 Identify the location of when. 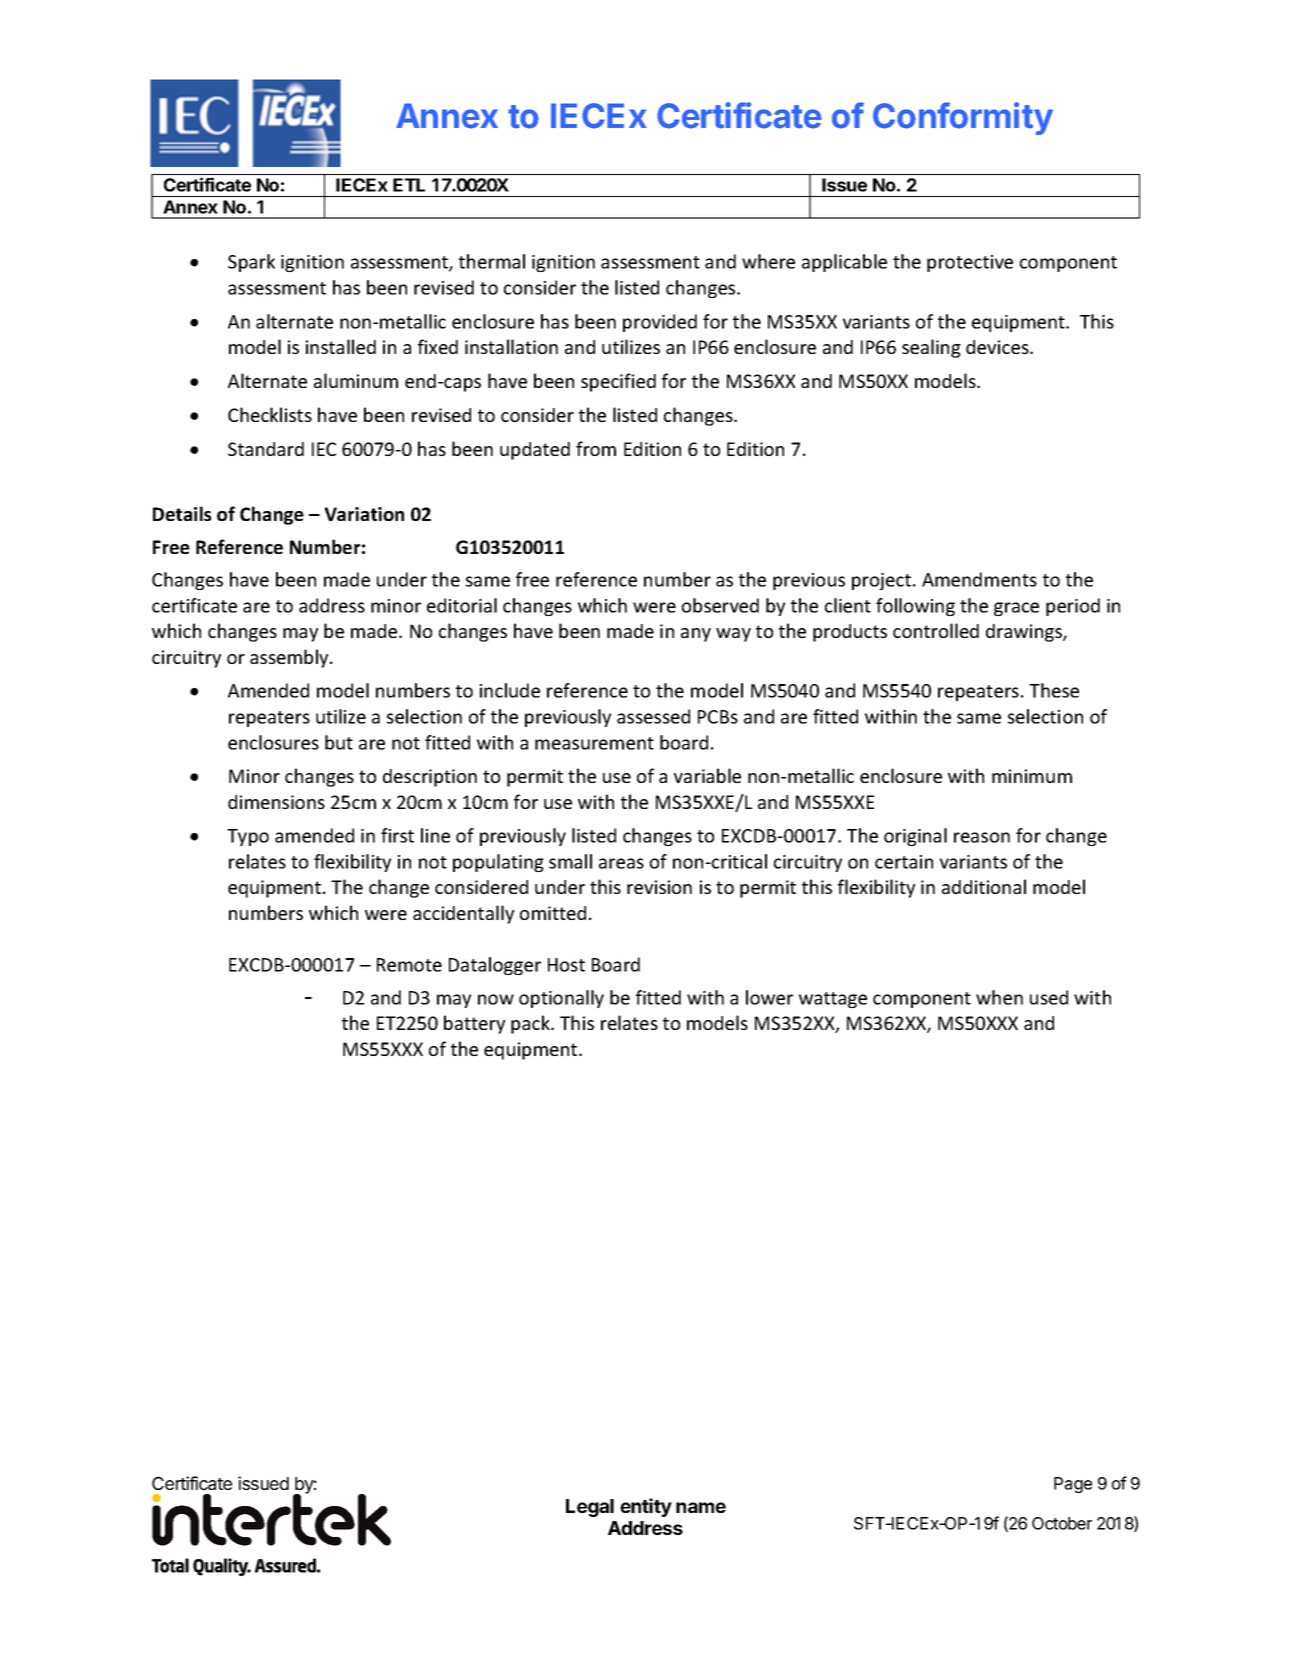
(999, 997).
